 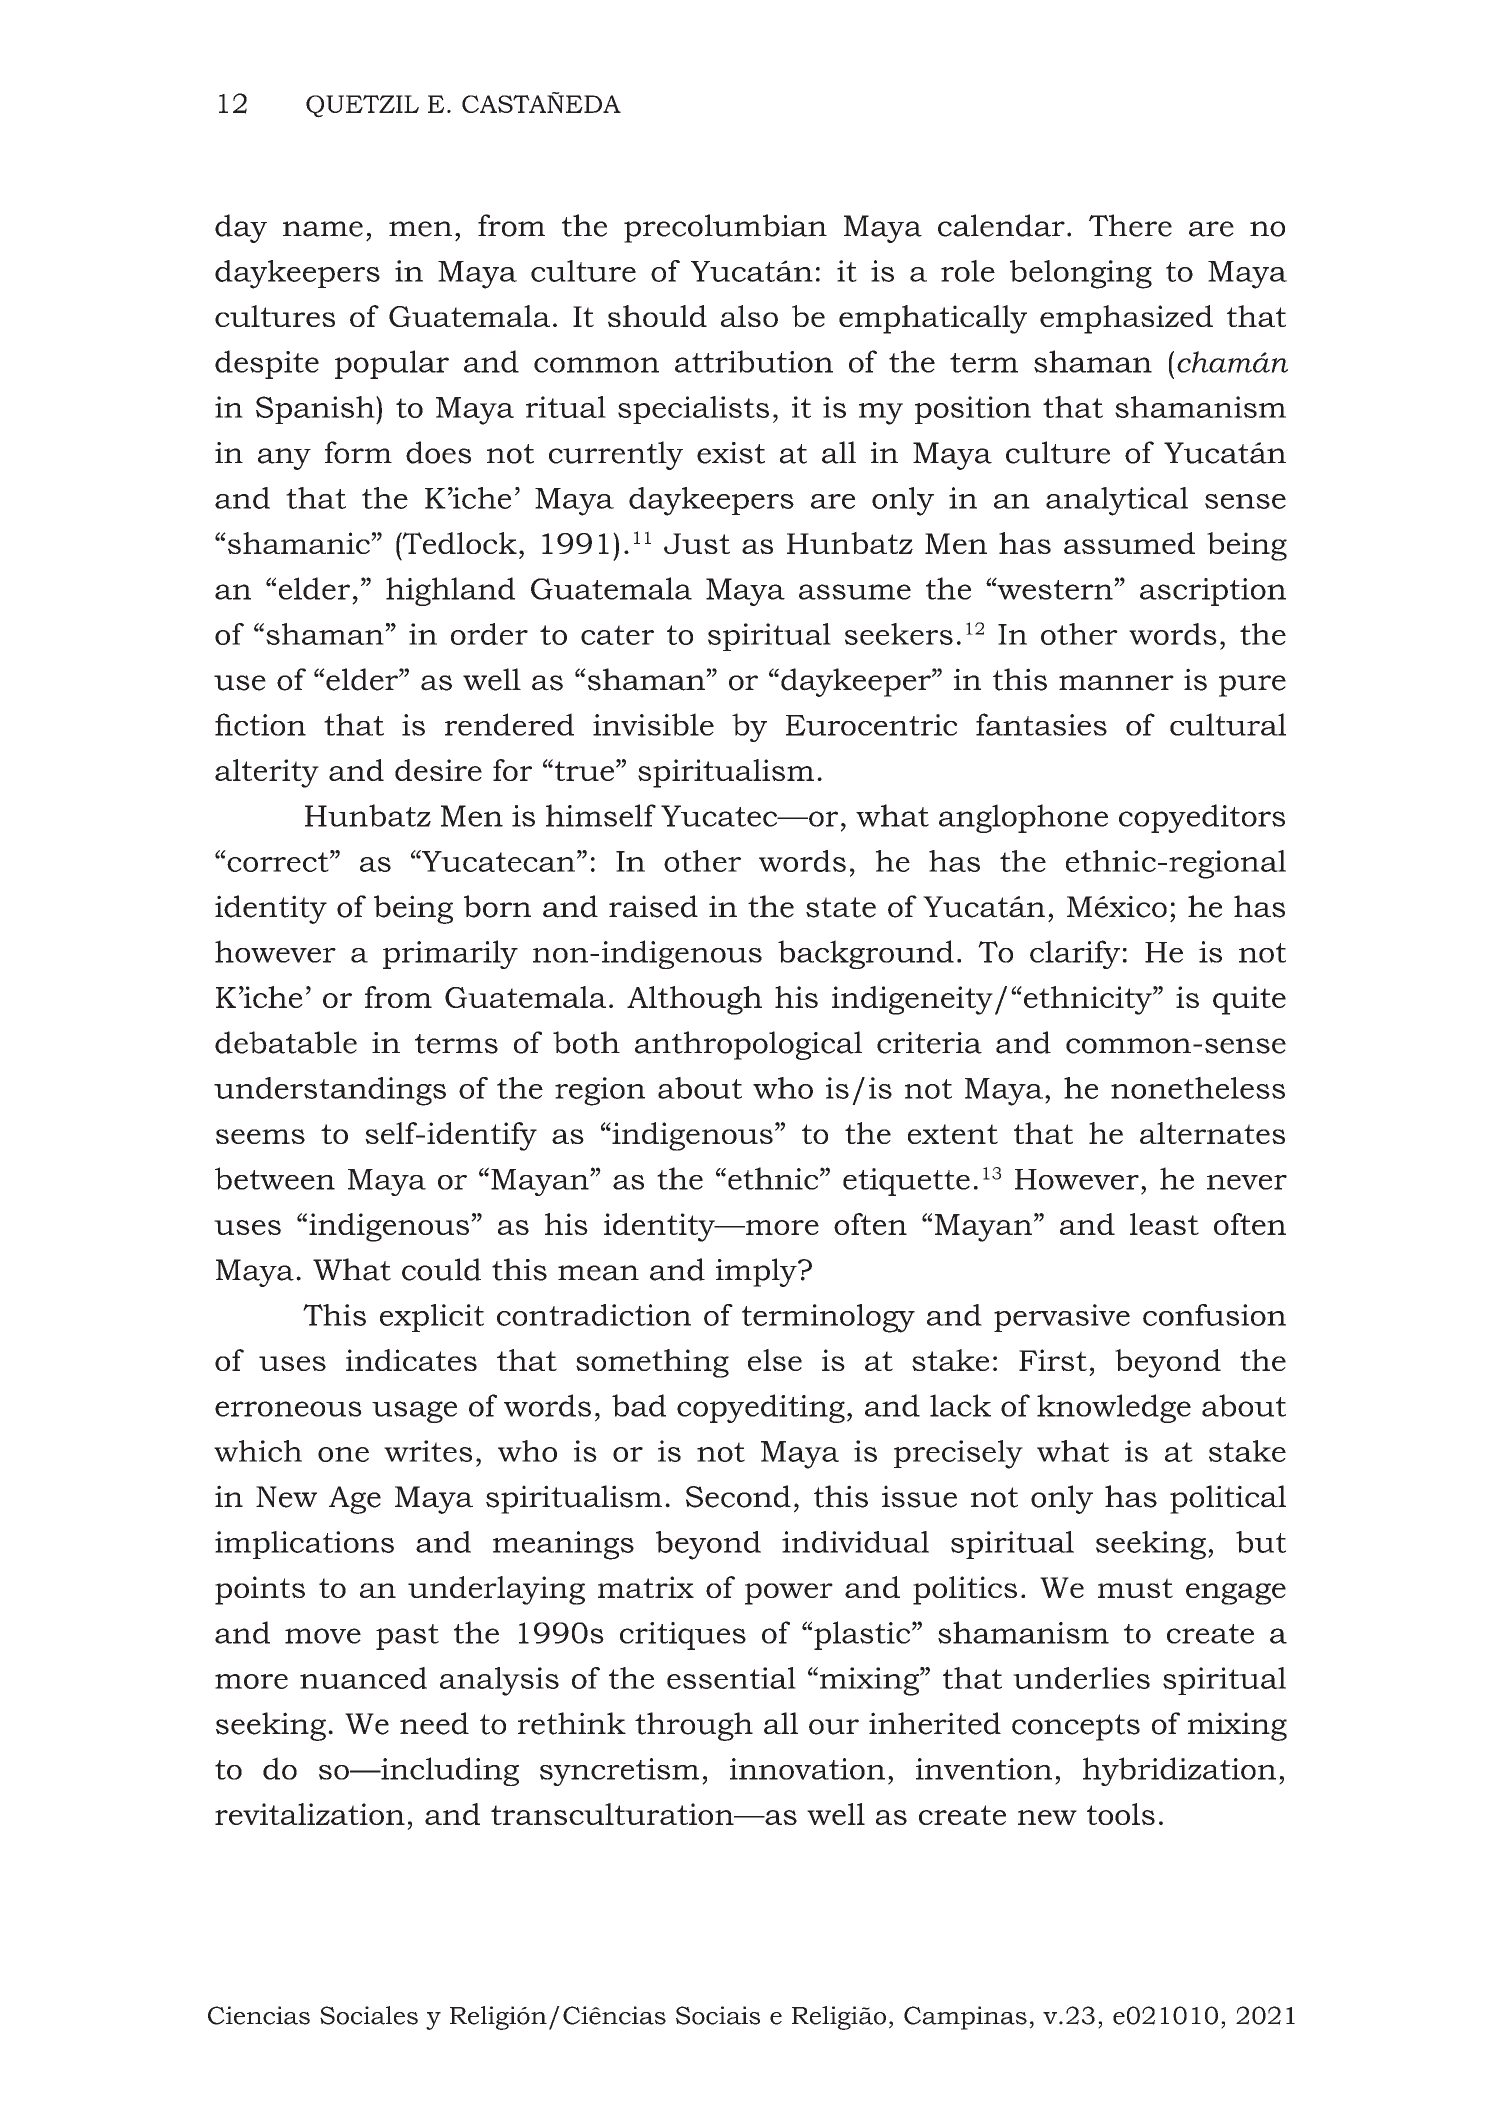 What do you see at coordinates (438, 770) in the screenshot?
I see `desire` at bounding box center [438, 770].
